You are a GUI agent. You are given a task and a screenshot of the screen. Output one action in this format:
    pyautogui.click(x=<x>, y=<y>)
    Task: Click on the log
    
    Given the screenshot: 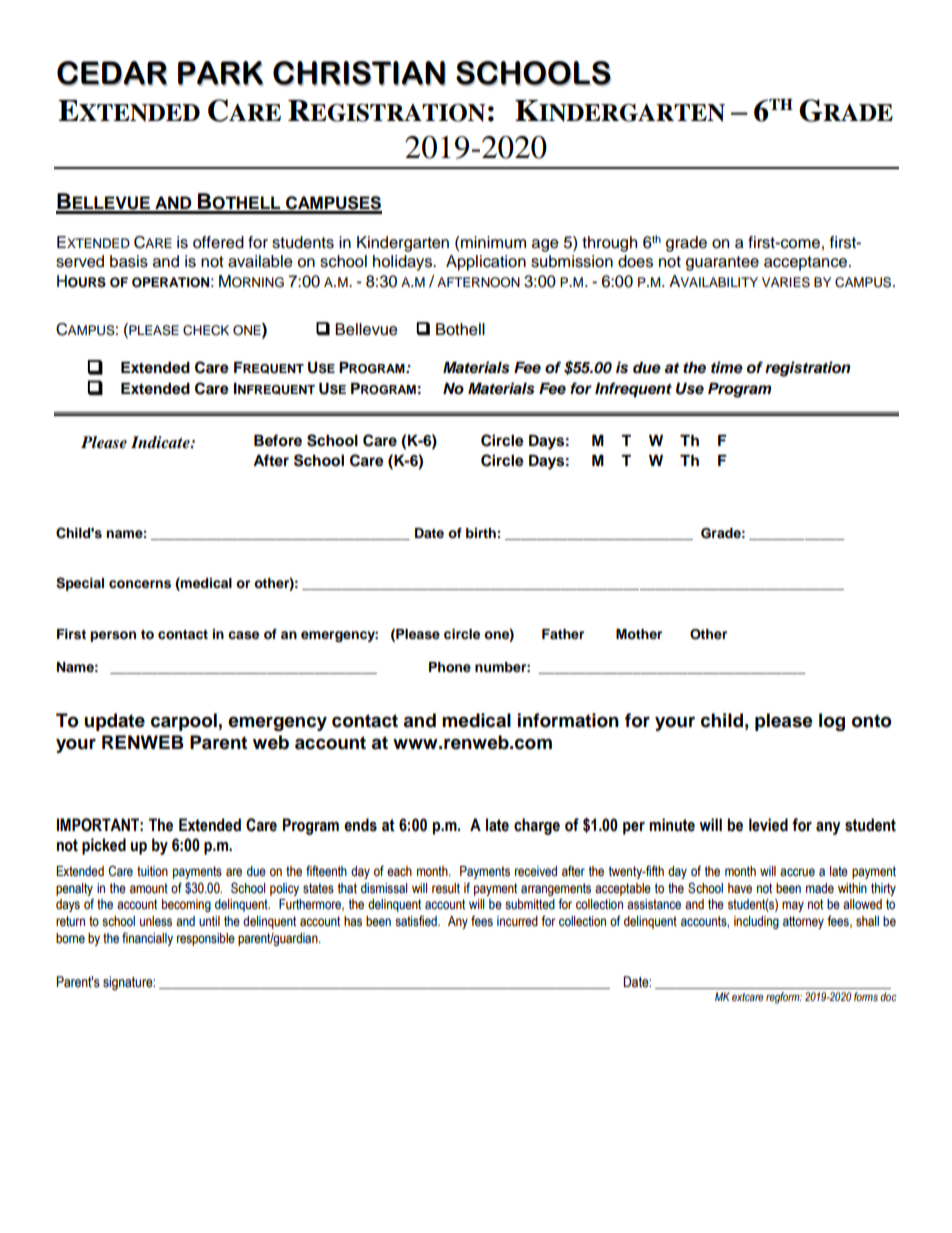 What is the action you would take?
    pyautogui.click(x=832, y=722)
